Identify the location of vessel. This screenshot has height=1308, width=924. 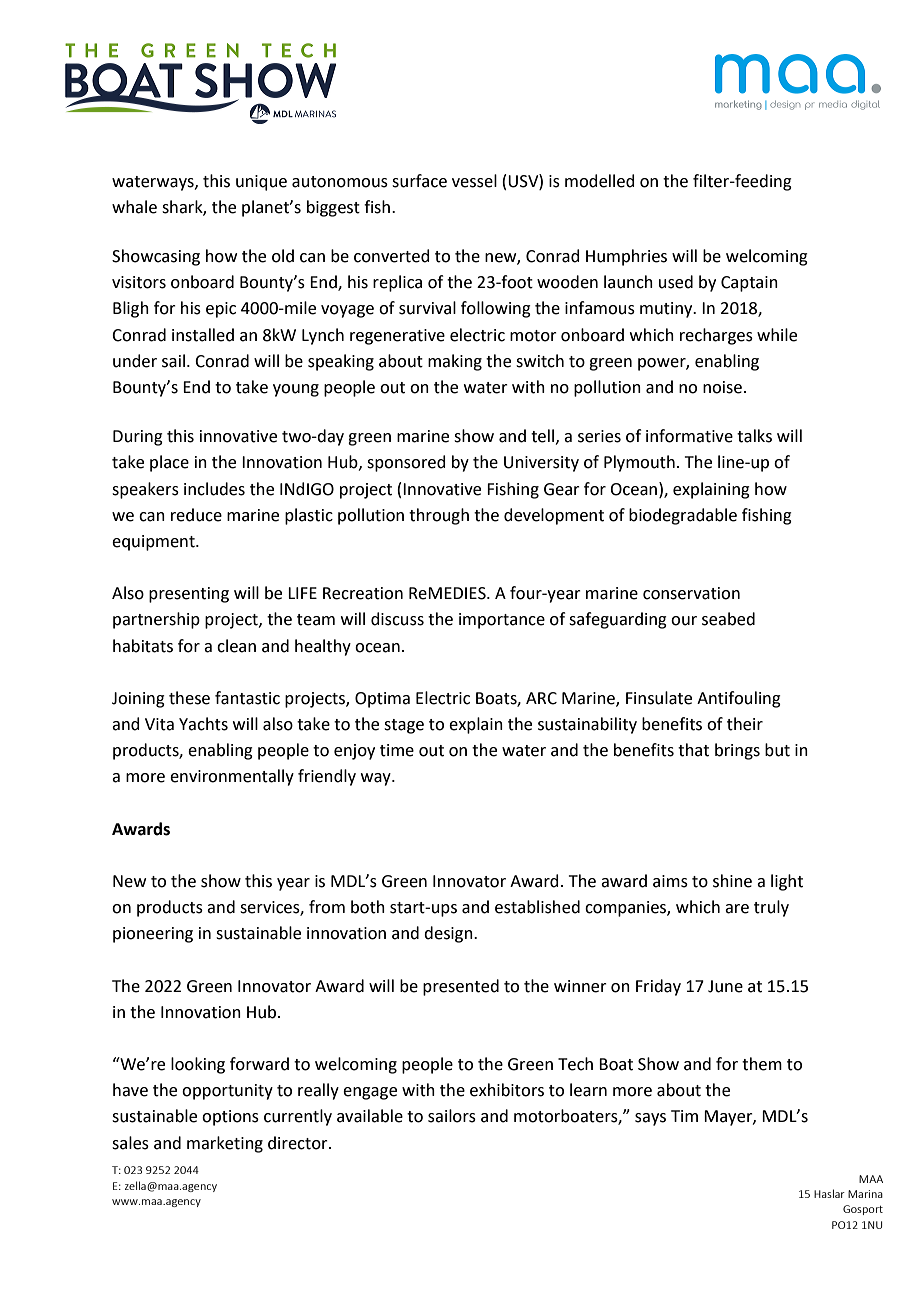
(474, 181).
